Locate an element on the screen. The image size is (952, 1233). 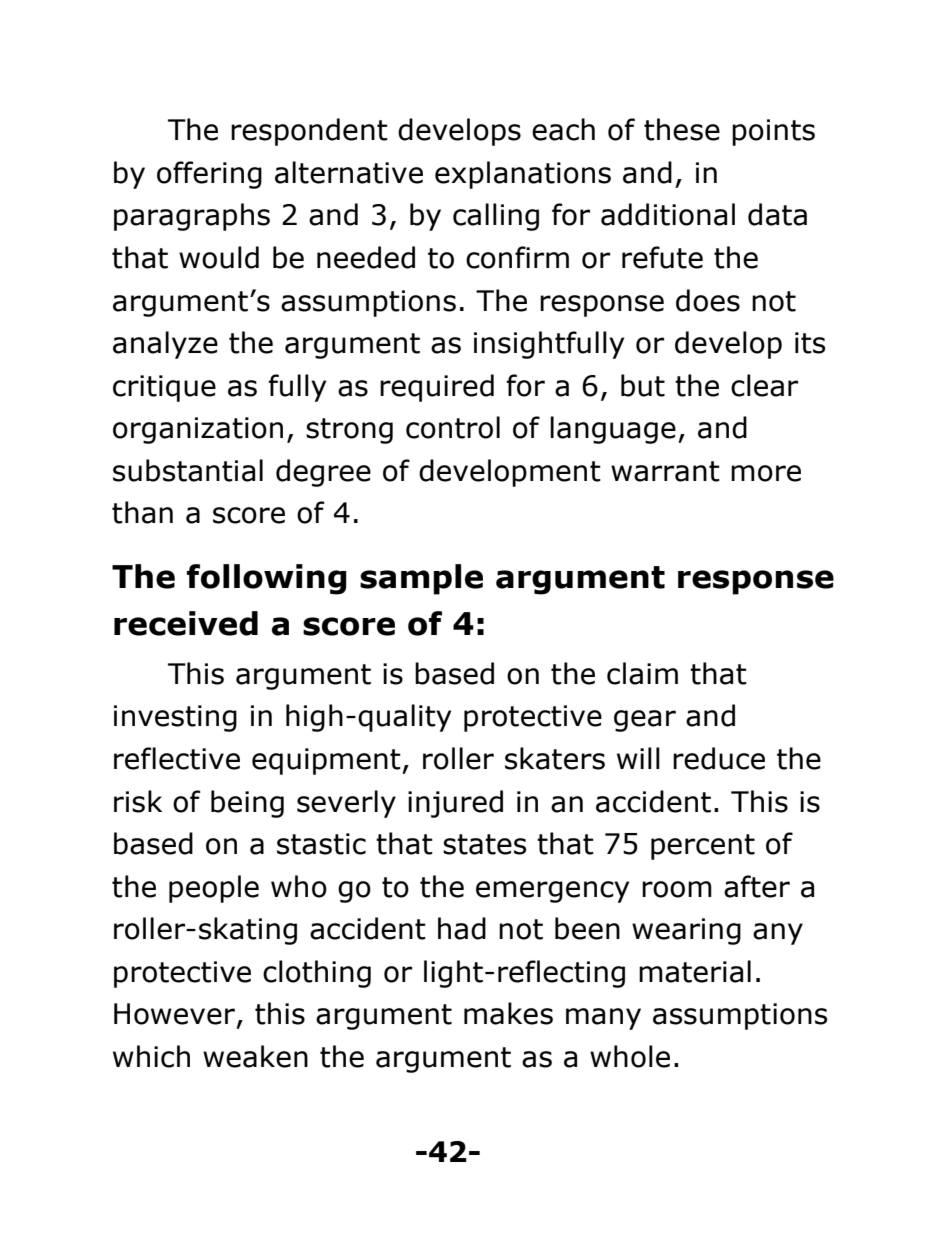
more is located at coordinates (766, 473).
